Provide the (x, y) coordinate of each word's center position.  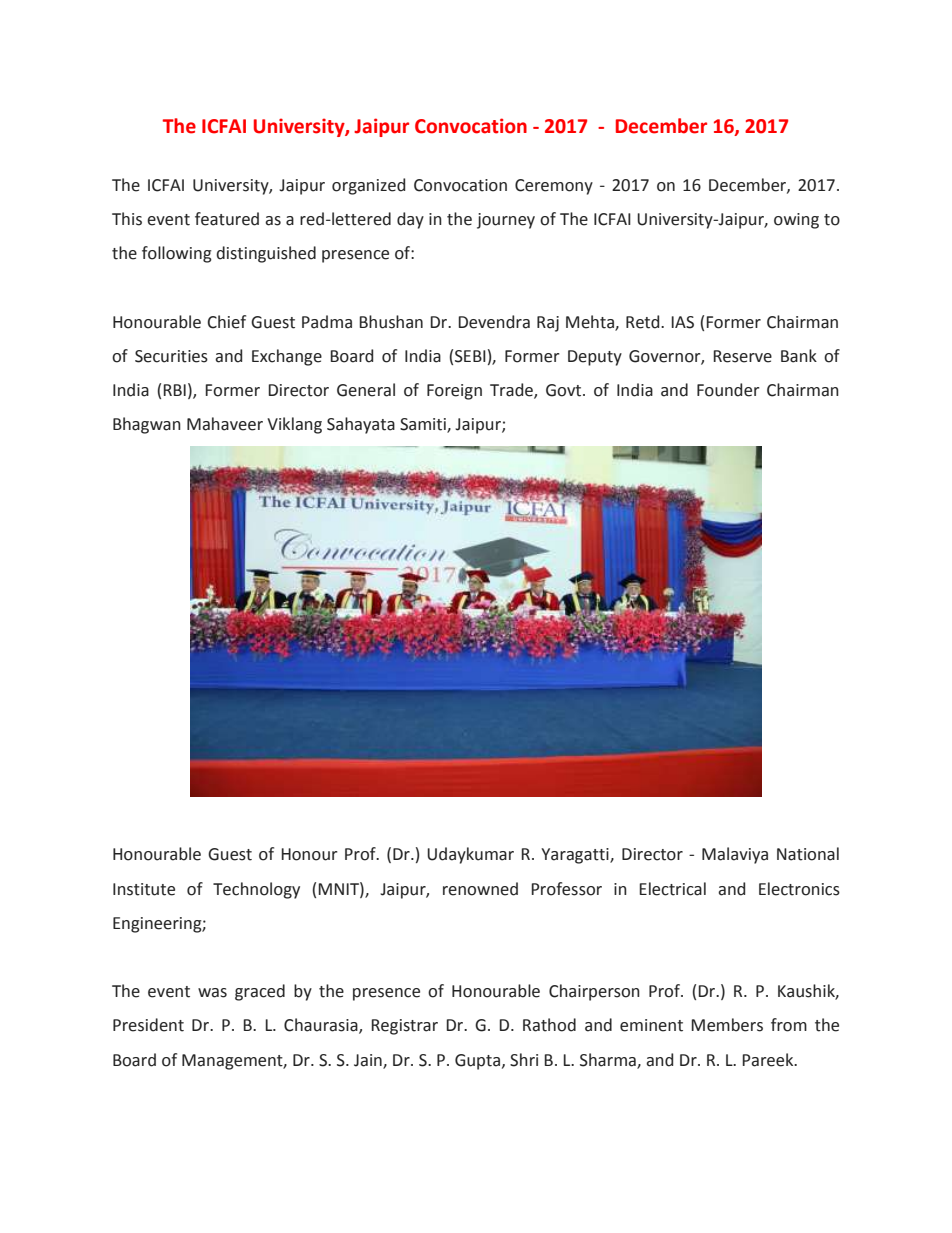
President (148, 1025)
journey (506, 221)
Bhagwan (147, 425)
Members (727, 1025)
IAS (682, 322)
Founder (728, 390)
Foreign (454, 392)
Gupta (479, 1062)
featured (227, 219)
